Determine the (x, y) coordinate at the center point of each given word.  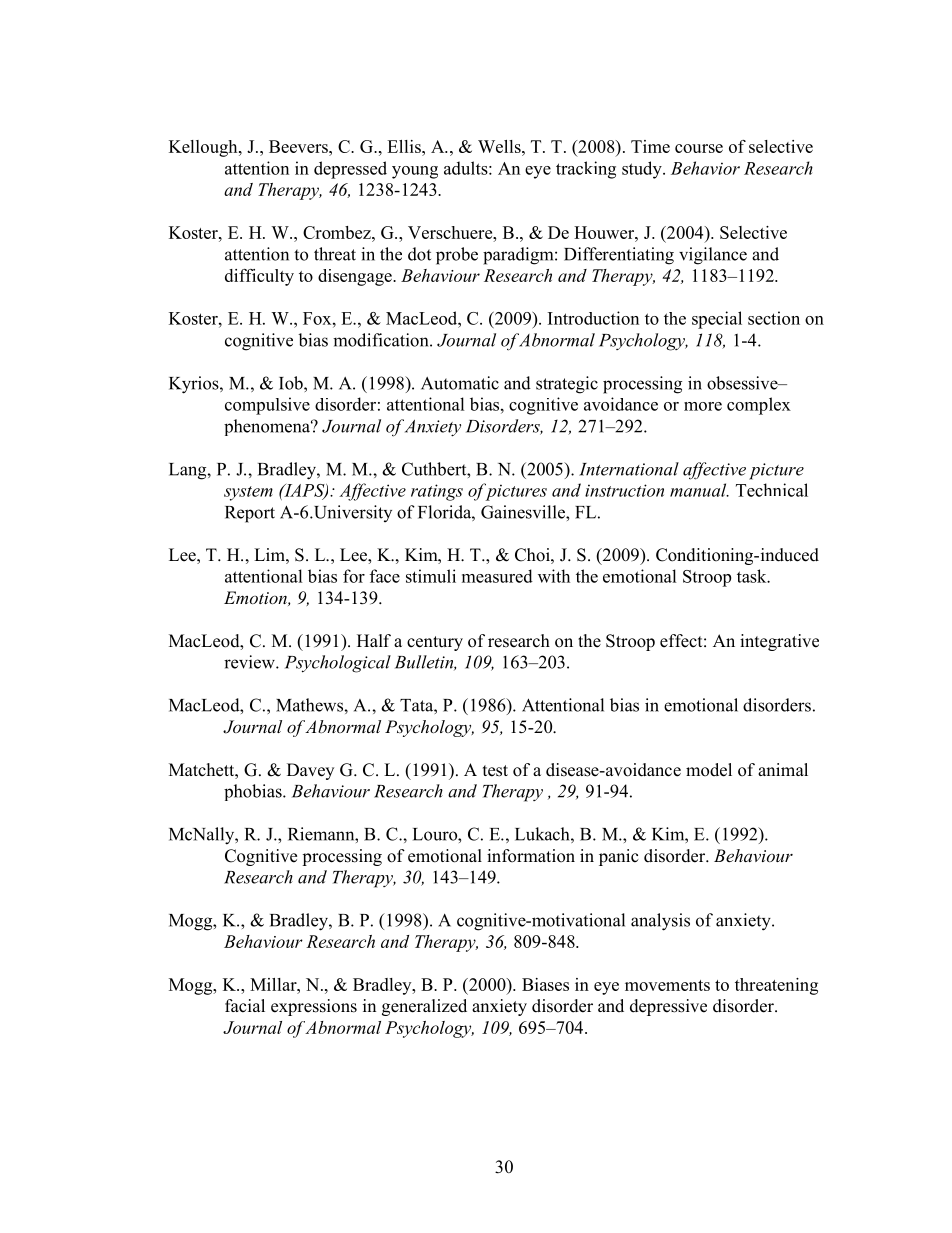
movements (667, 985)
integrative (779, 642)
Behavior (705, 168)
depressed (350, 170)
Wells (500, 146)
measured (497, 576)
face (385, 576)
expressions (314, 1007)
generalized (424, 1007)
